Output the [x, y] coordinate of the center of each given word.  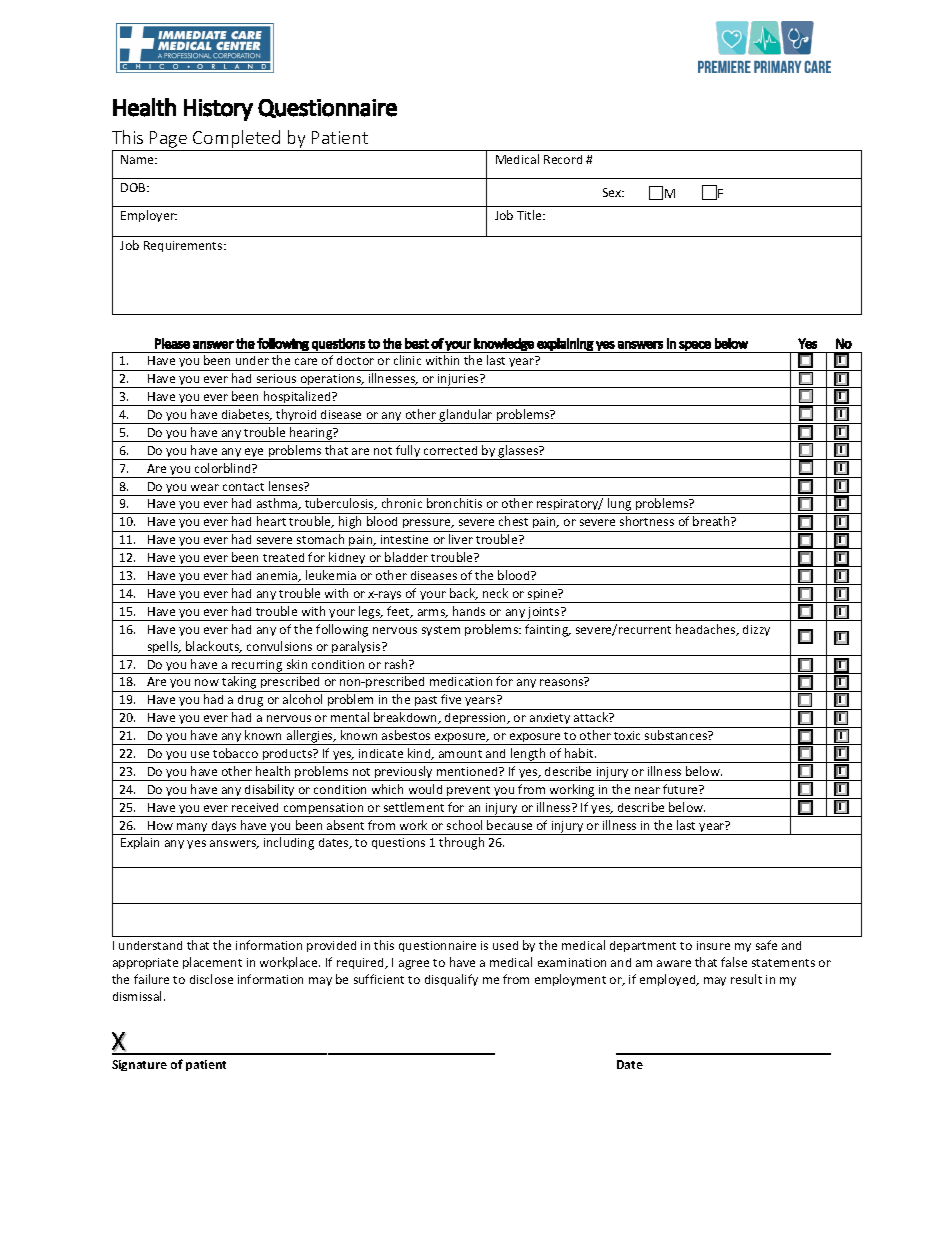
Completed [237, 140]
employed [669, 980]
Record [563, 159]
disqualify [451, 980]
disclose [211, 979]
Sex [613, 192]
